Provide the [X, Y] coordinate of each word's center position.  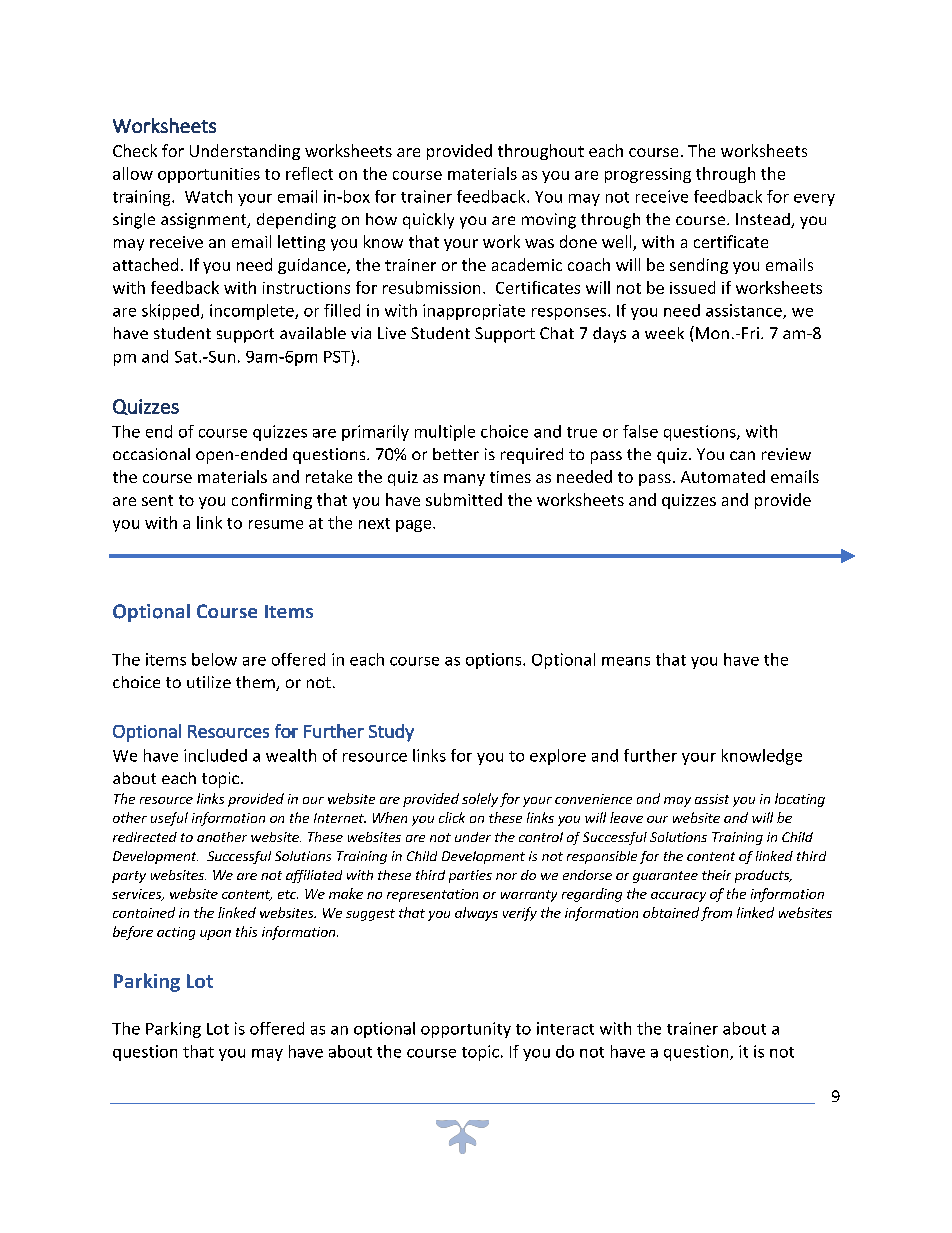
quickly [428, 221]
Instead [764, 220]
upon [215, 935]
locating [800, 800]
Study [391, 733]
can [742, 455]
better [456, 454]
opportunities [209, 175]
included [215, 755]
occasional [151, 454]
